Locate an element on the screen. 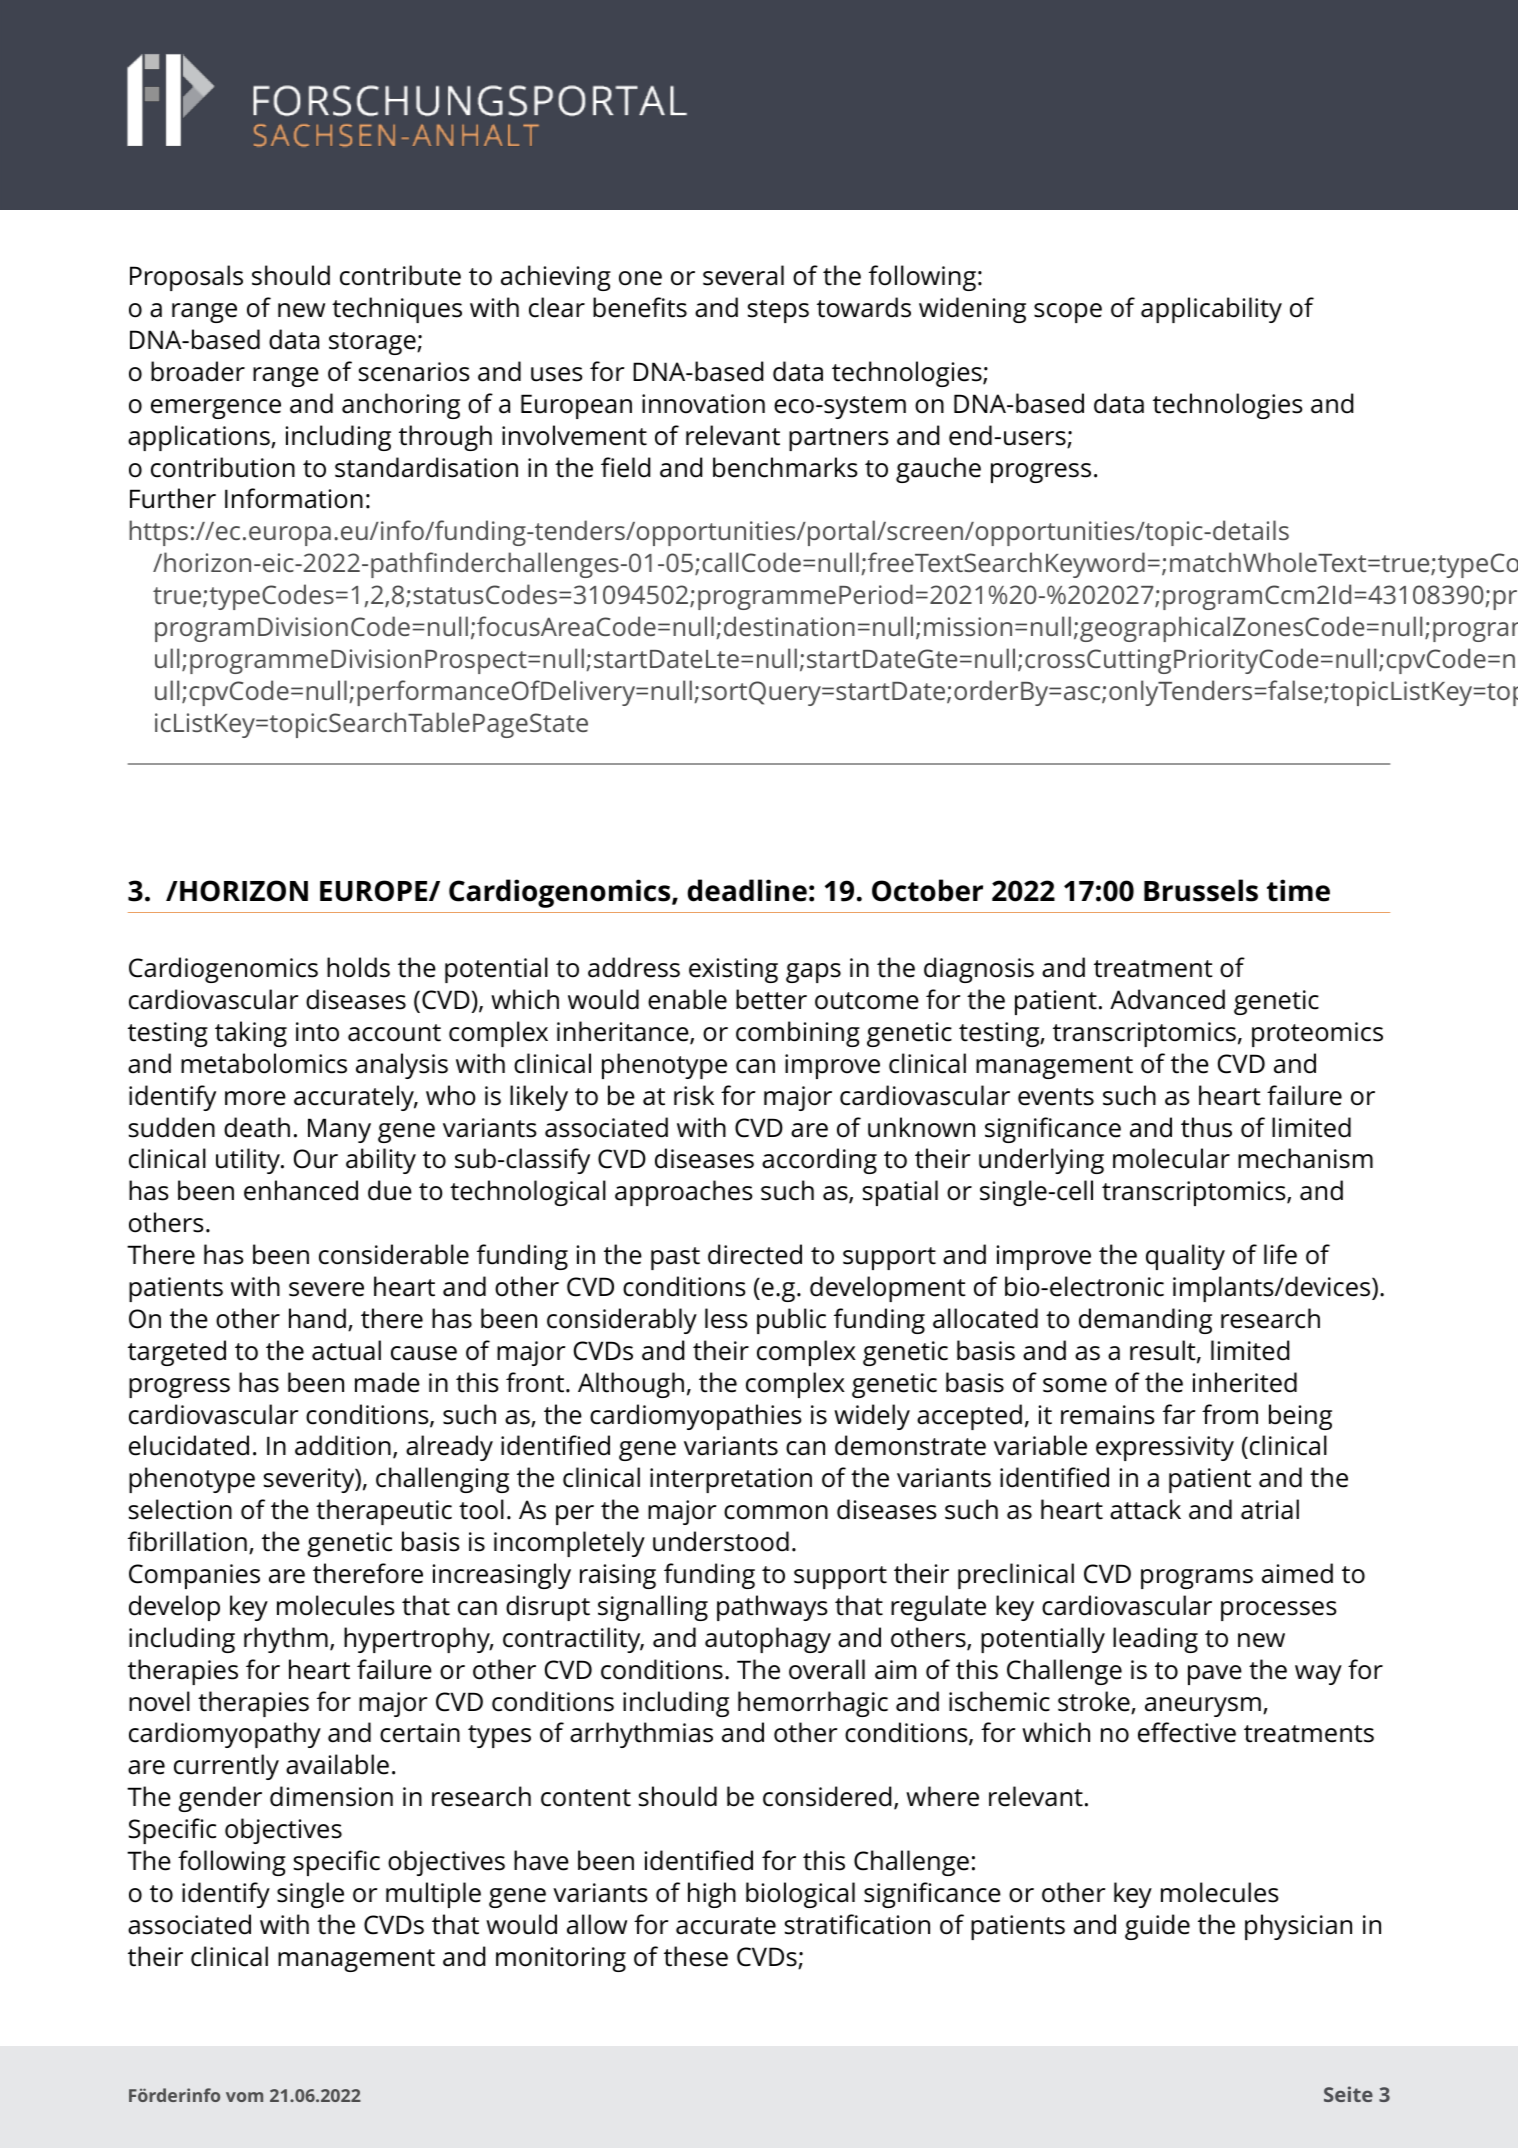 This screenshot has height=2148, width=1518. storage is located at coordinates (373, 343).
